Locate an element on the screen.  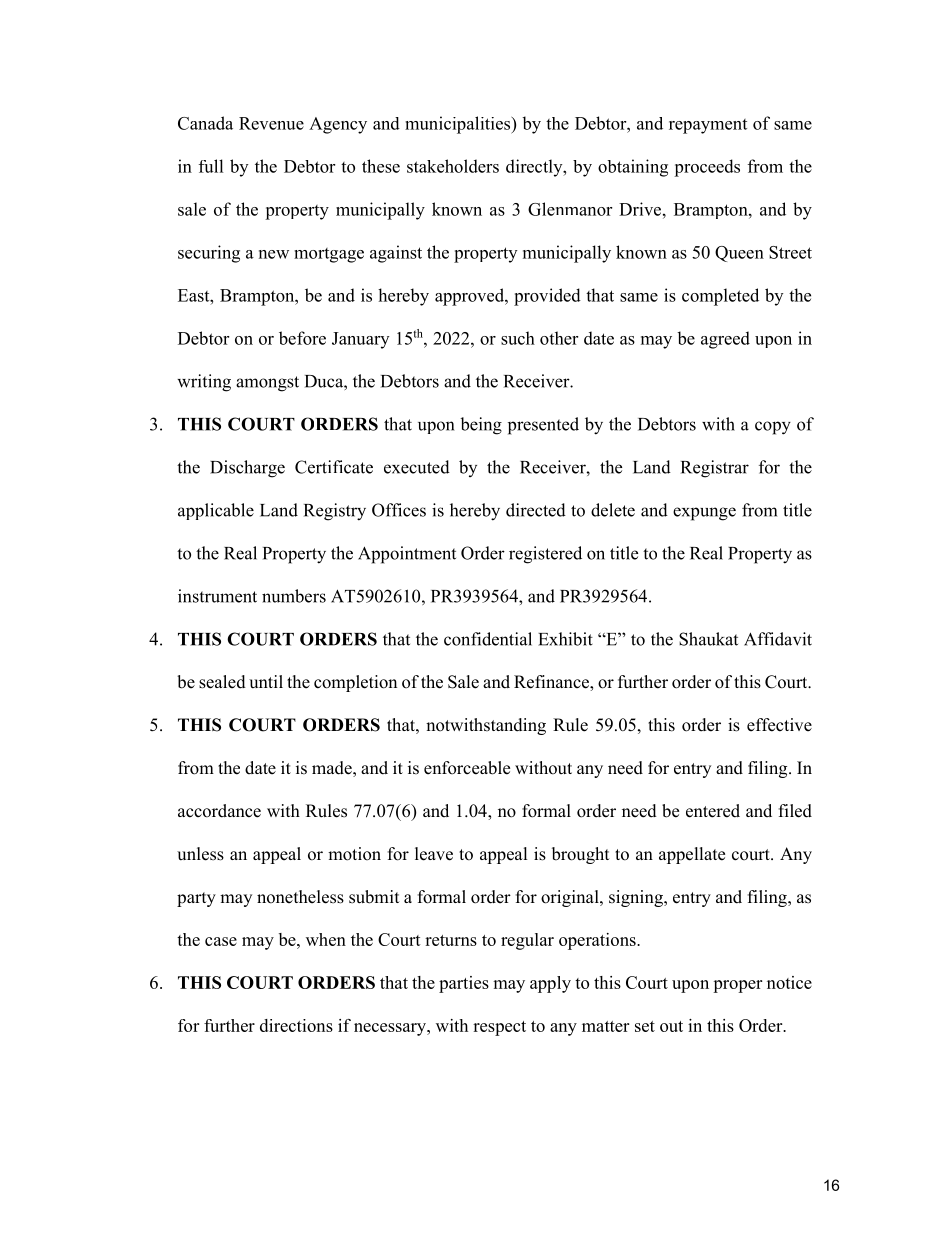
registered is located at coordinates (545, 555).
